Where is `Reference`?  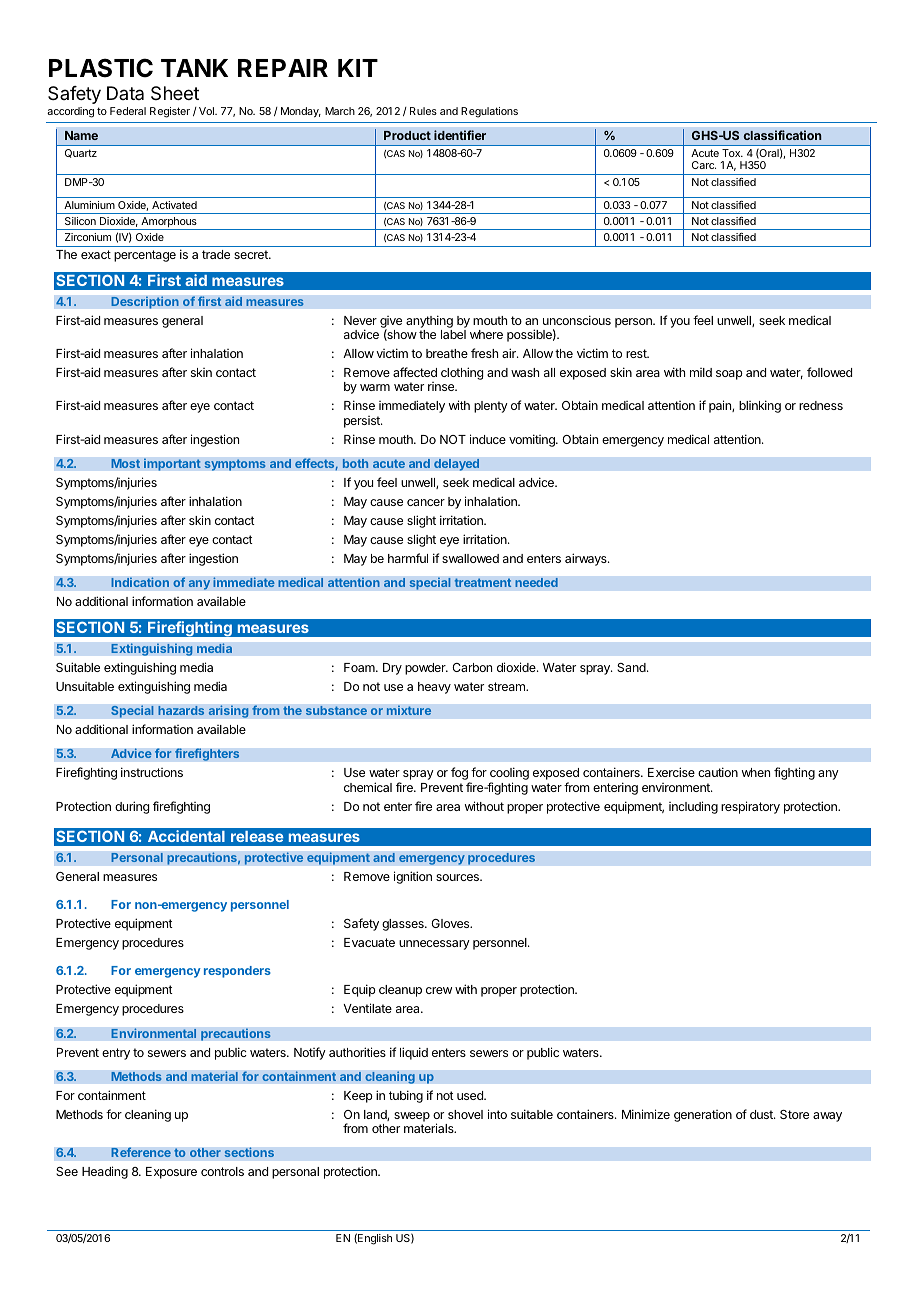 Reference is located at coordinates (141, 1152).
